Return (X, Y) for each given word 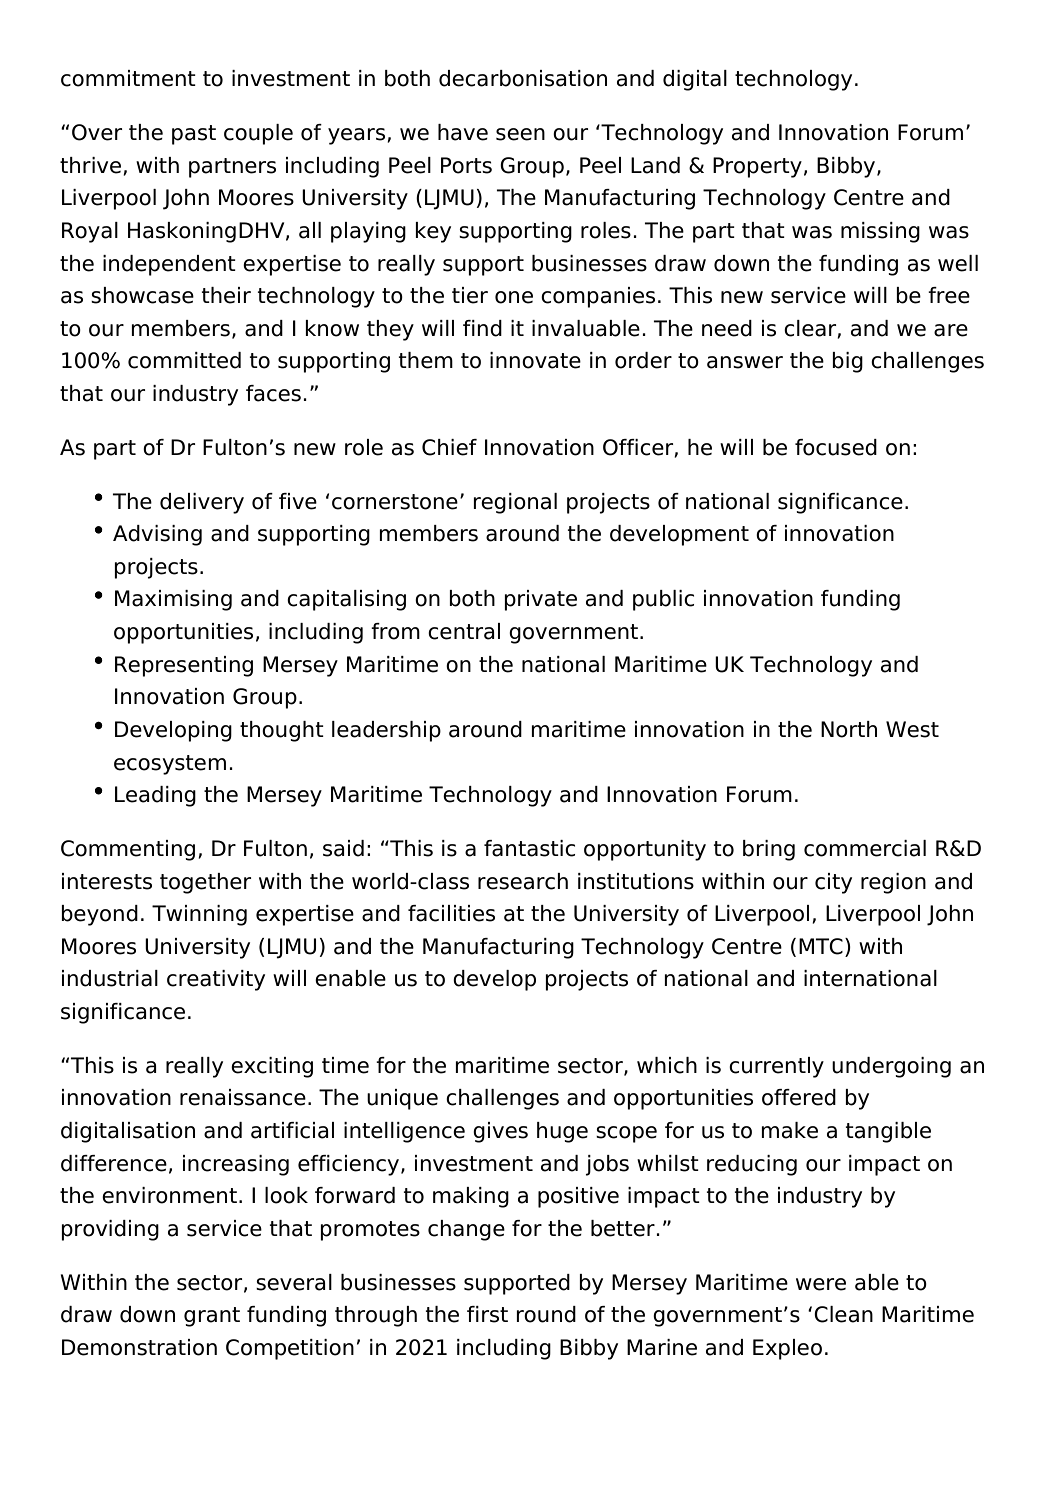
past (194, 135)
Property (757, 167)
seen (520, 134)
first (487, 1314)
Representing (184, 666)
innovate (535, 360)
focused (836, 447)
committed (184, 360)
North (849, 729)
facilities (451, 913)
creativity (216, 980)
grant (212, 1317)
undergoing (891, 1067)
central (464, 631)
